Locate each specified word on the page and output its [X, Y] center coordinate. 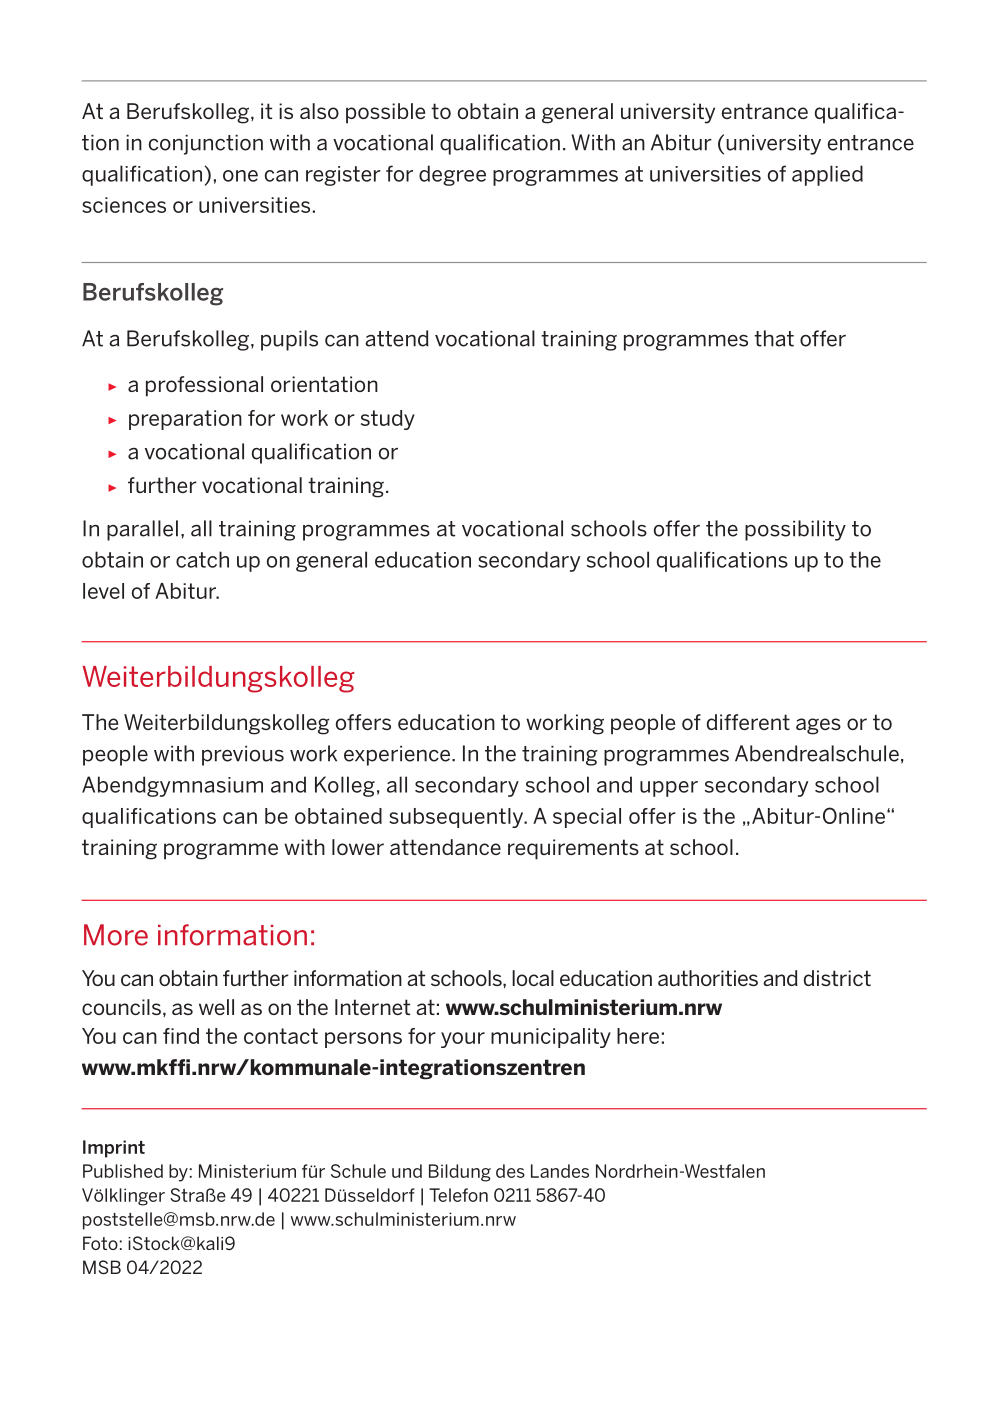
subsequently [457, 818]
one [240, 176]
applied [827, 175]
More [116, 935]
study [388, 420]
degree [452, 175]
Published [123, 1171]
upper [669, 789]
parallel [142, 530]
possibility [795, 530]
